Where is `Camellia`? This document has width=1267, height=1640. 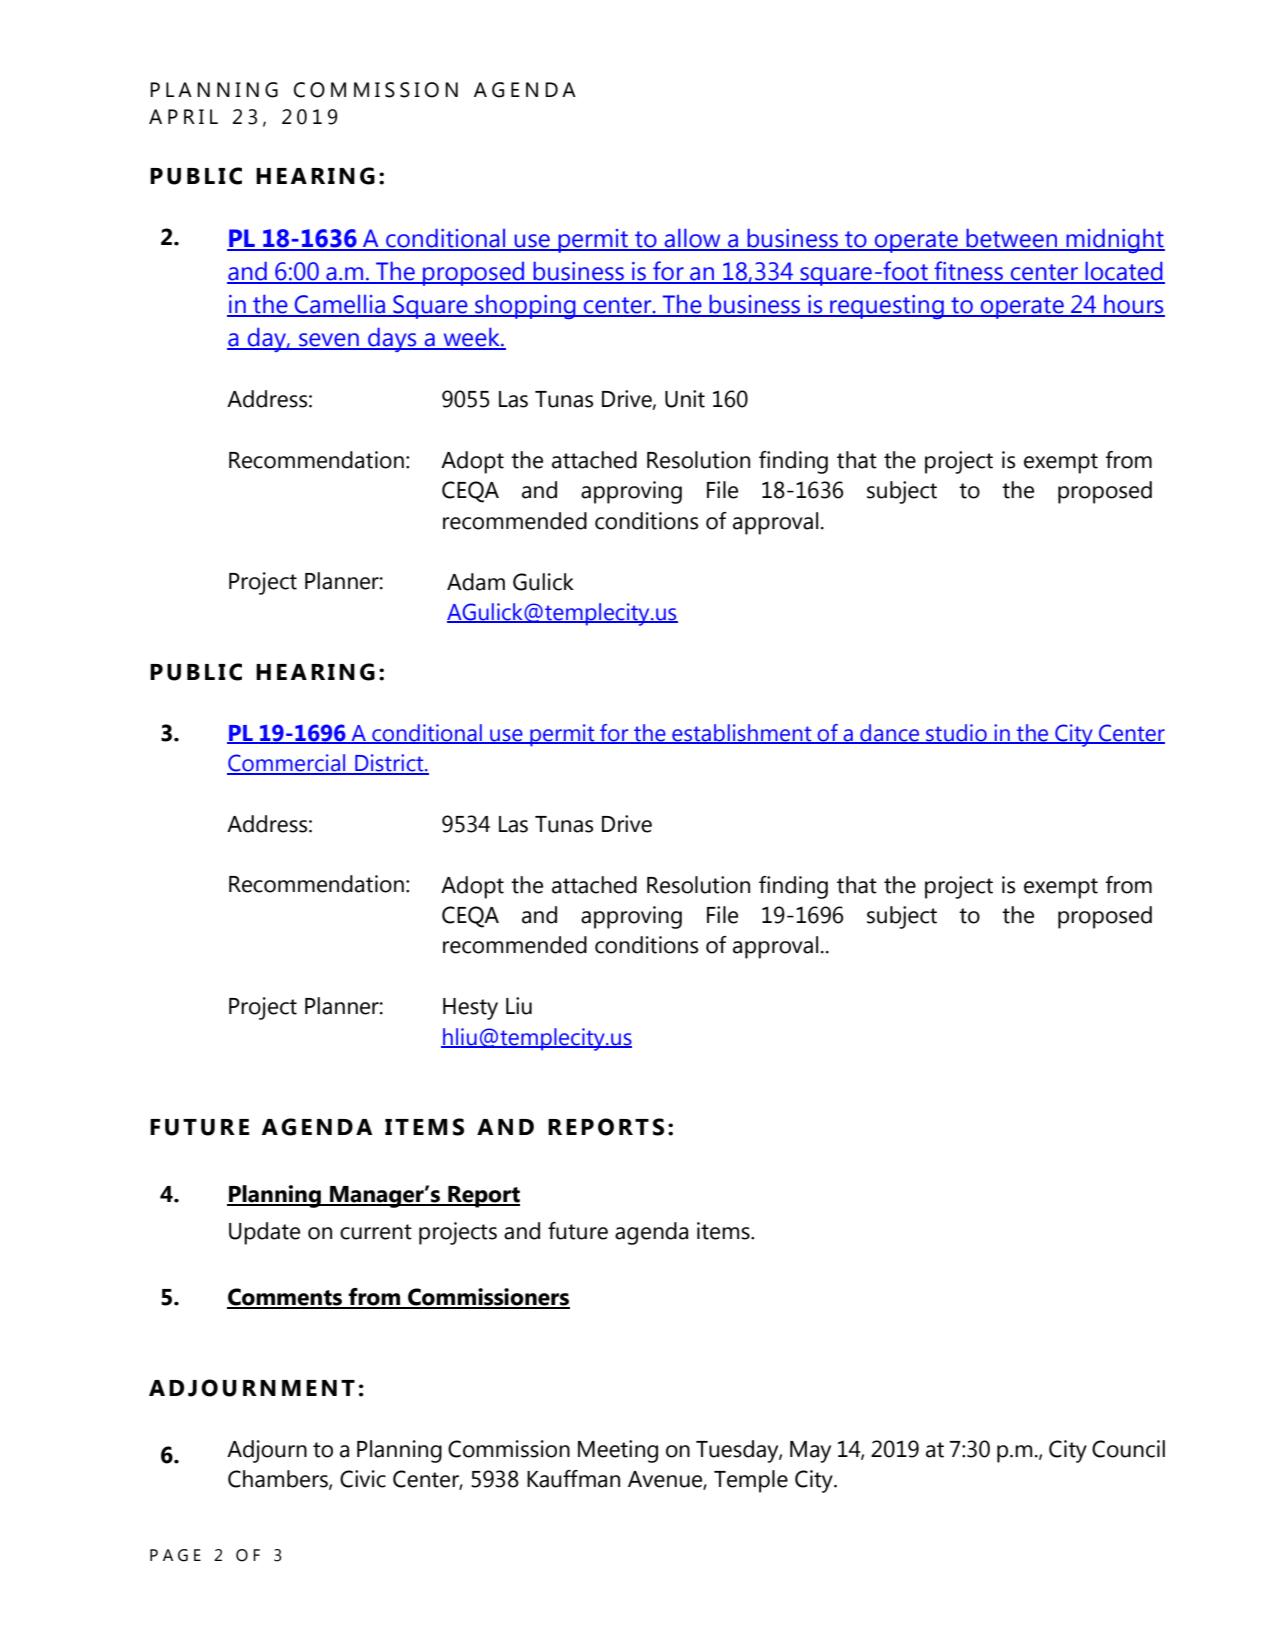 Camellia is located at coordinates (340, 305).
